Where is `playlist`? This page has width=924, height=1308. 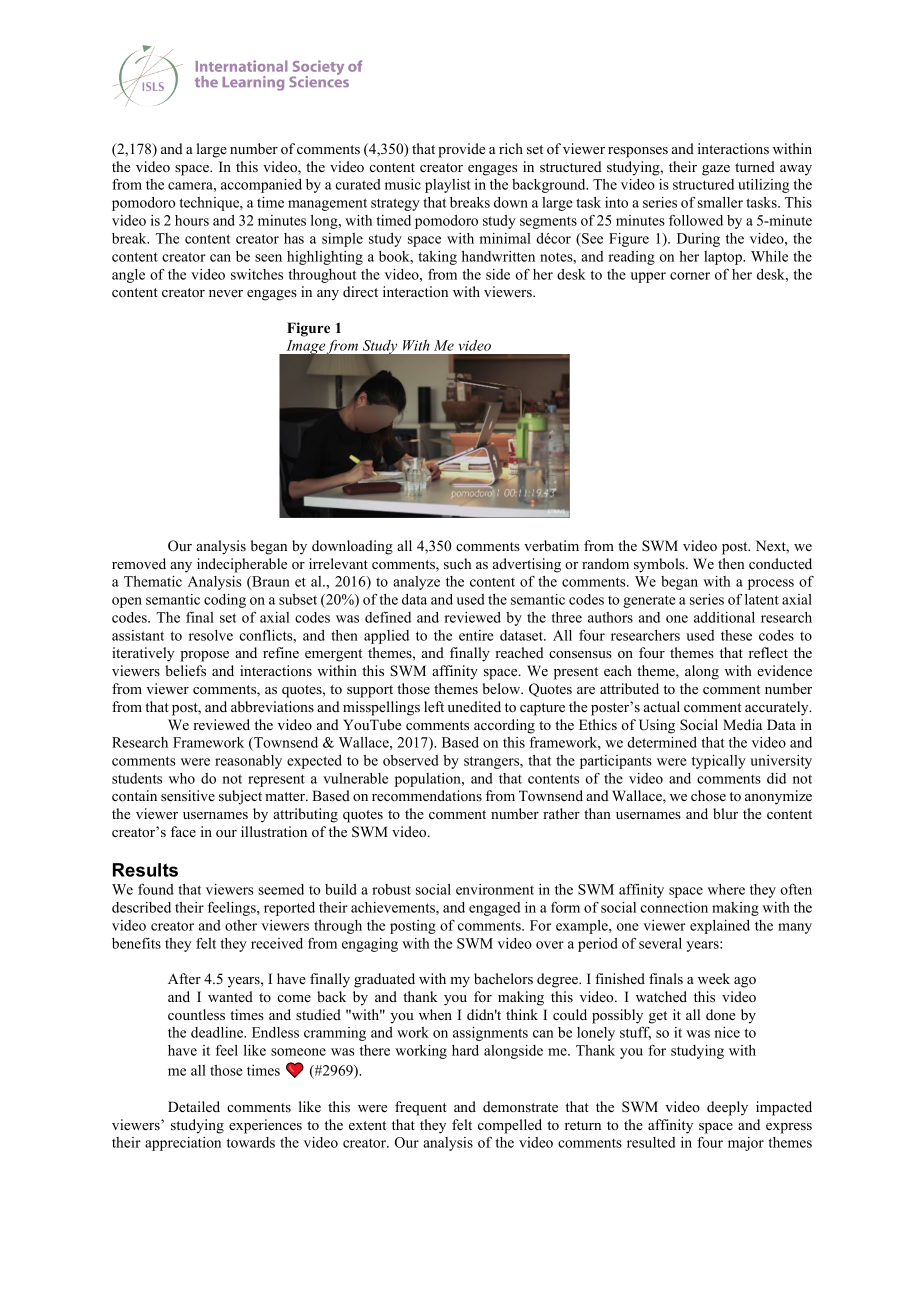
playlist is located at coordinates (448, 186).
